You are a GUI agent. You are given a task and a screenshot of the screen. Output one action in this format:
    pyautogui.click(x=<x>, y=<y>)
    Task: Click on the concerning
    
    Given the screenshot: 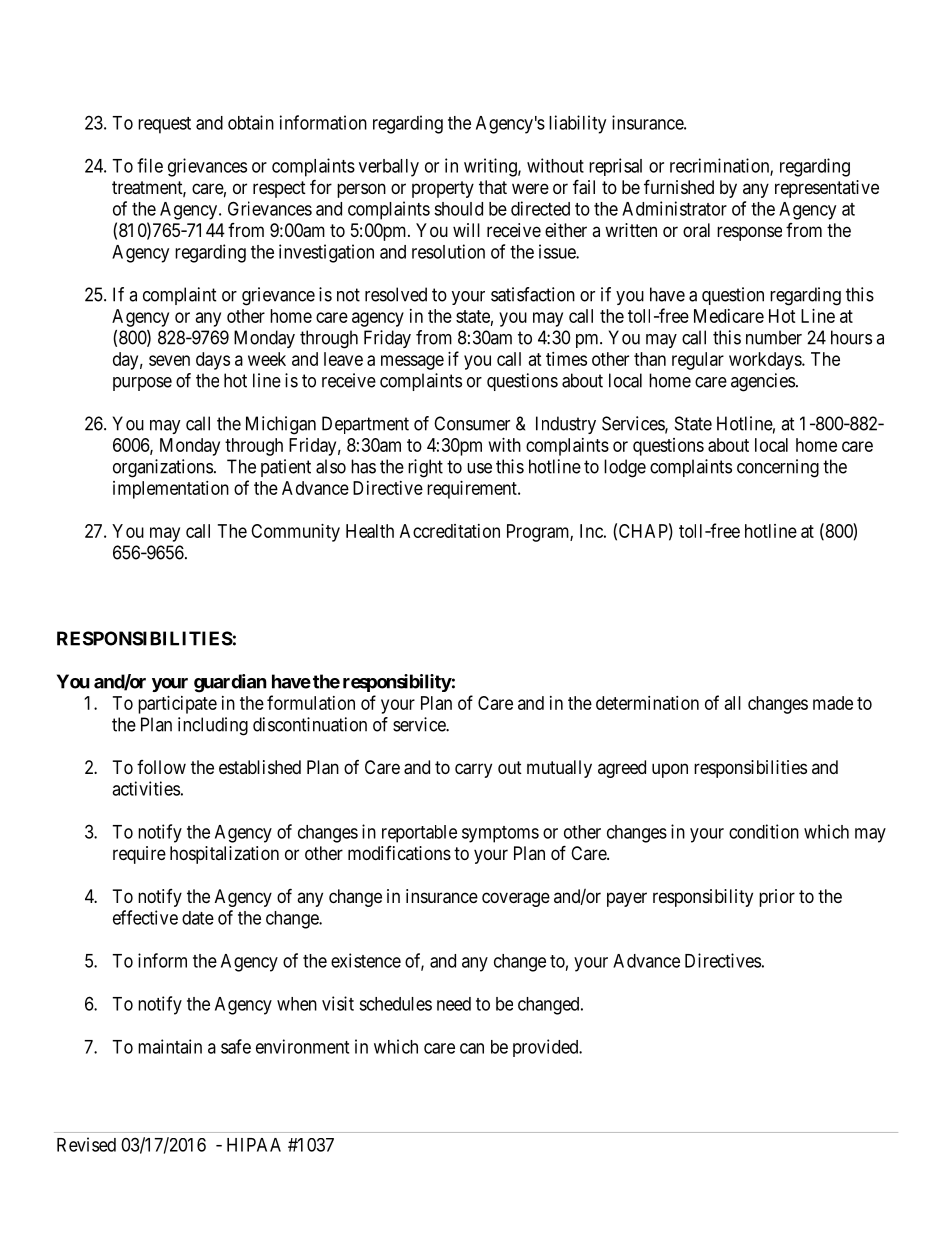 What is the action you would take?
    pyautogui.click(x=778, y=468)
